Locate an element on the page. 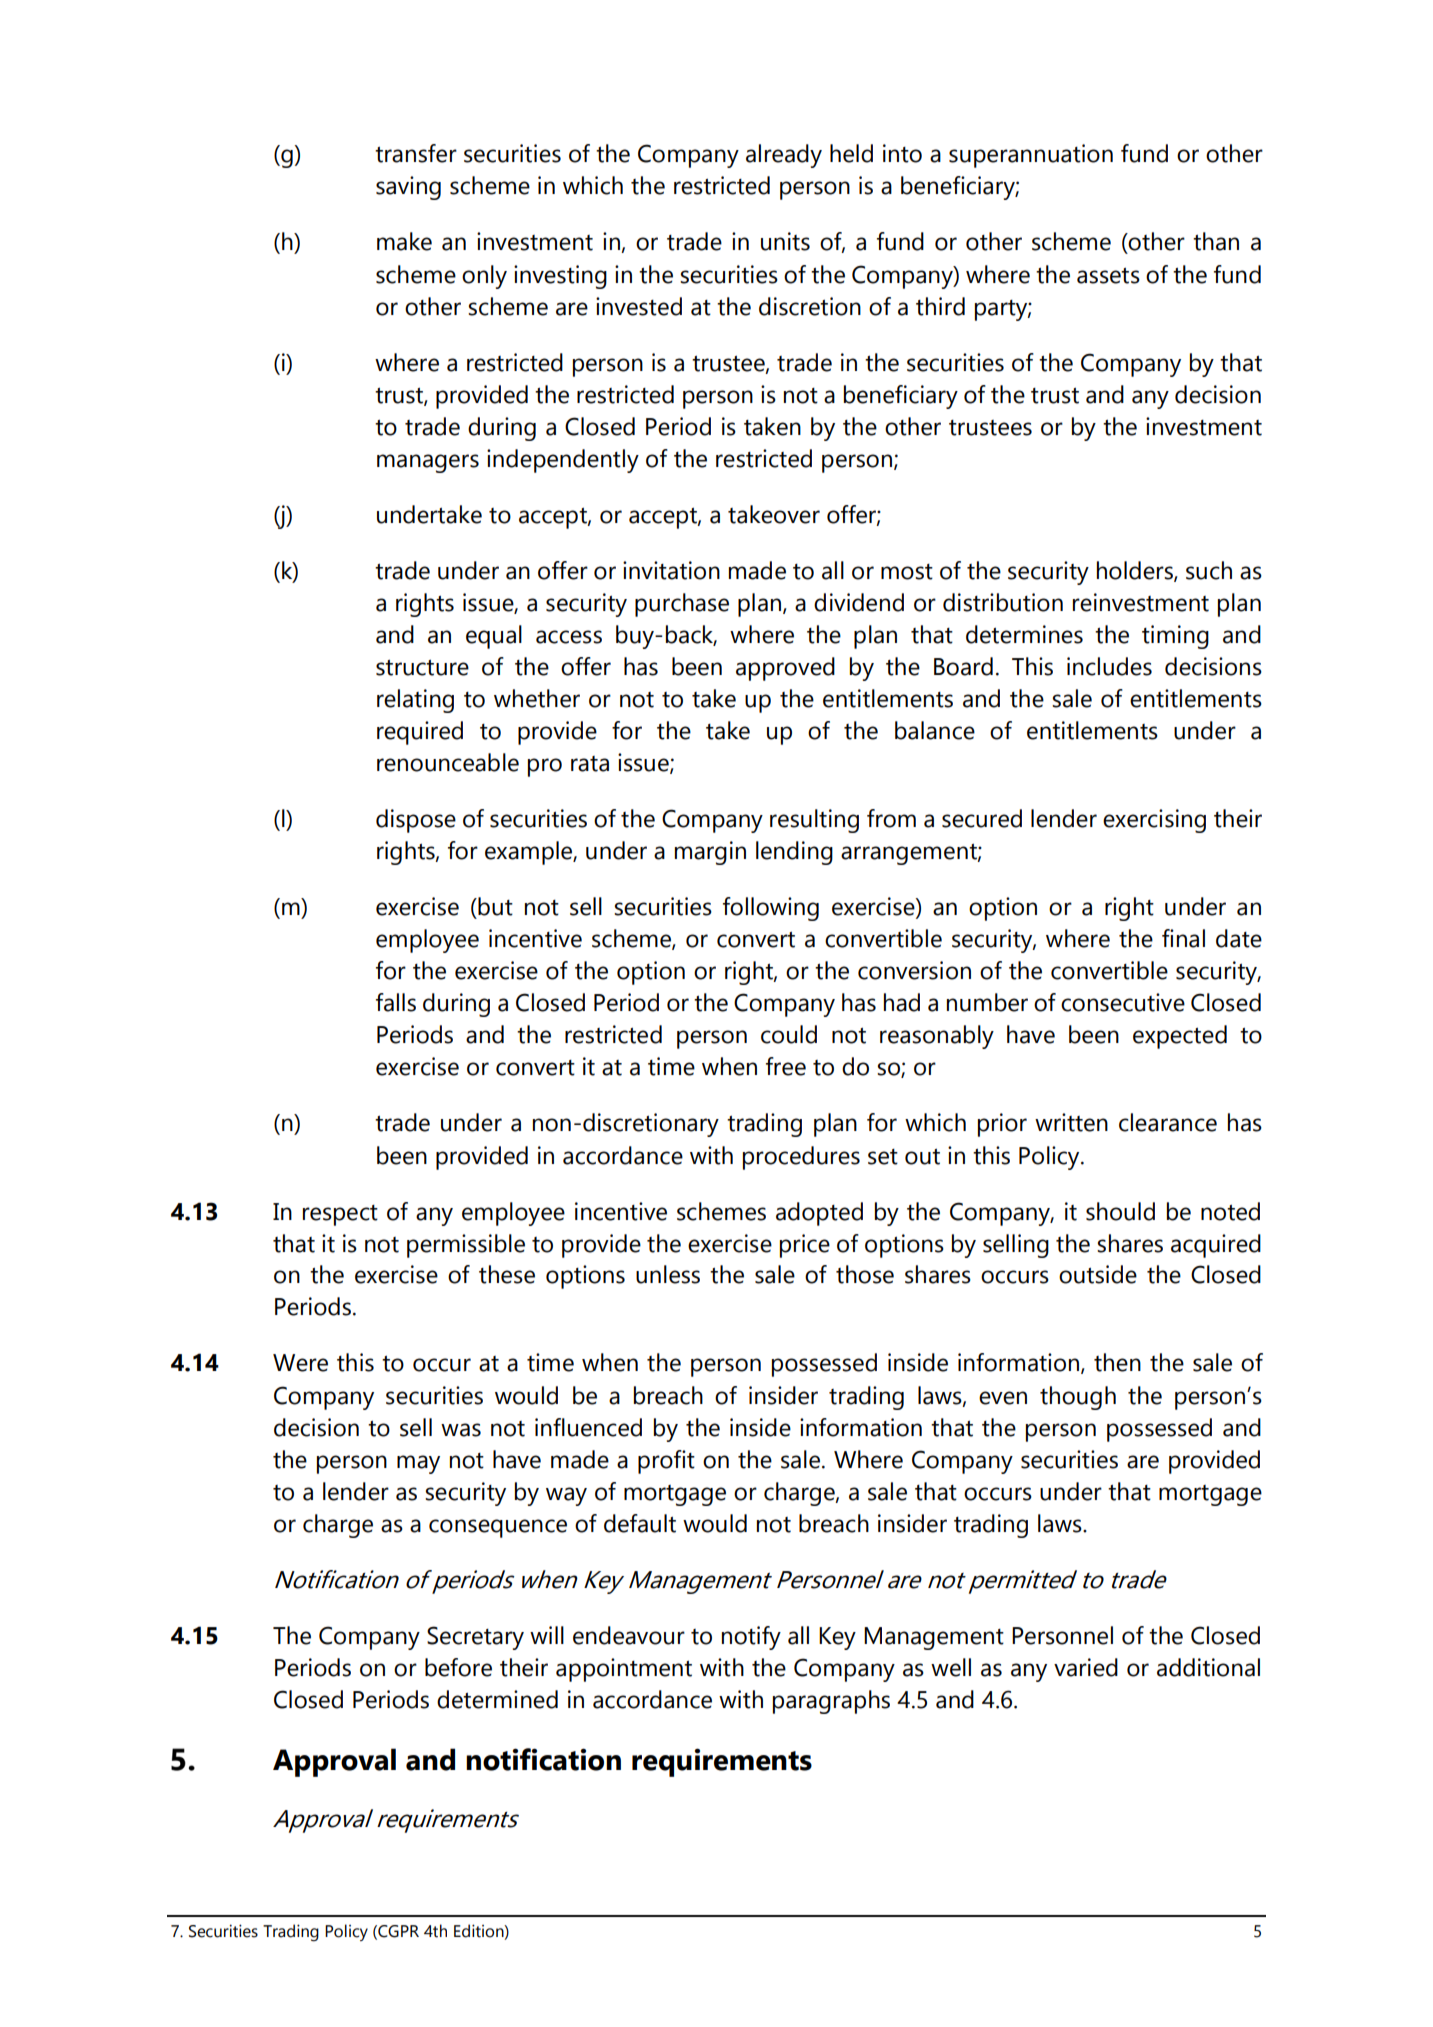  following is located at coordinates (771, 909).
